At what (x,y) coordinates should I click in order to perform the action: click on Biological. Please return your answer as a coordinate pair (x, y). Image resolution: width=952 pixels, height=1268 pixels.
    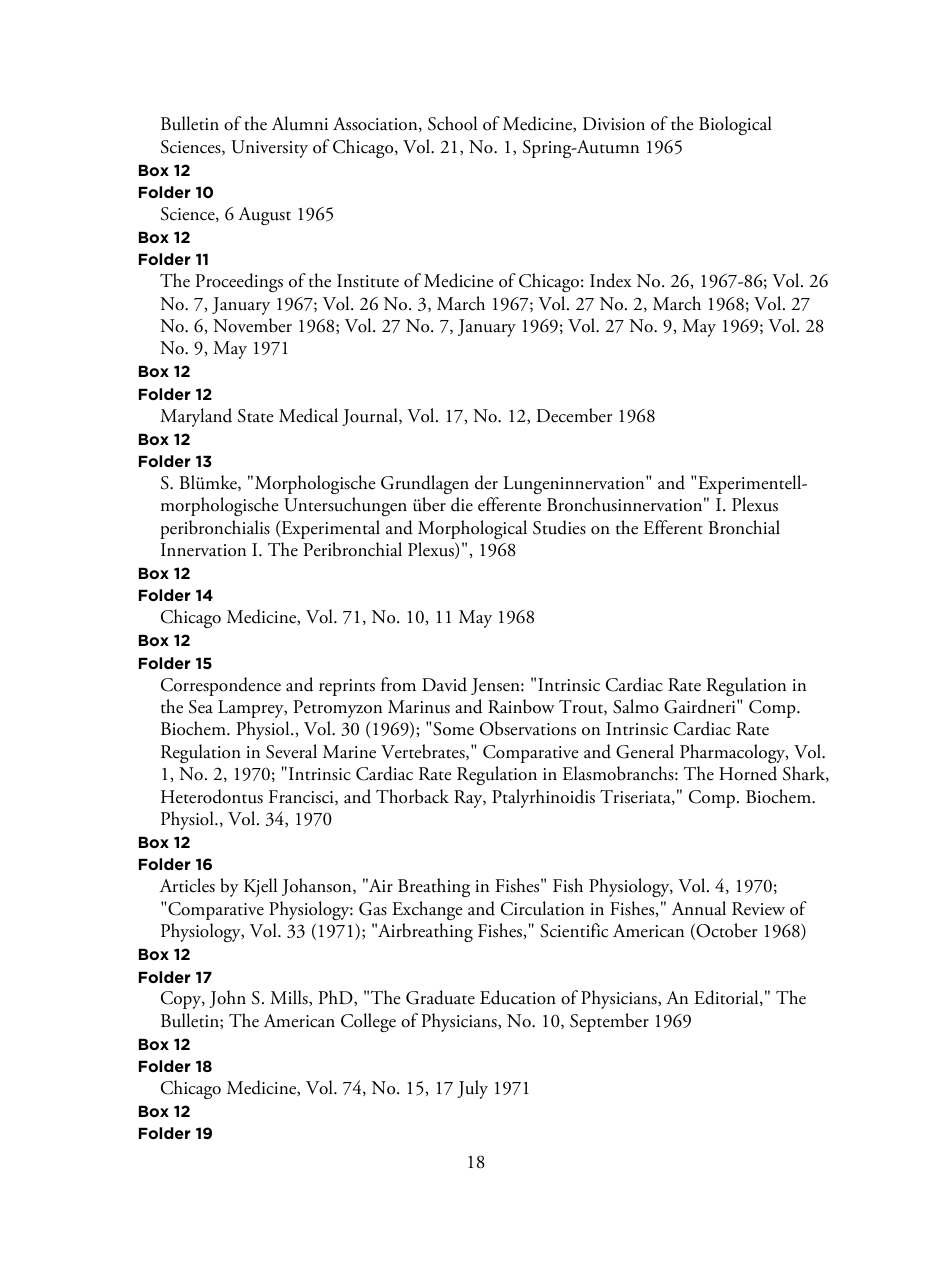
    Looking at the image, I should click on (735, 125).
